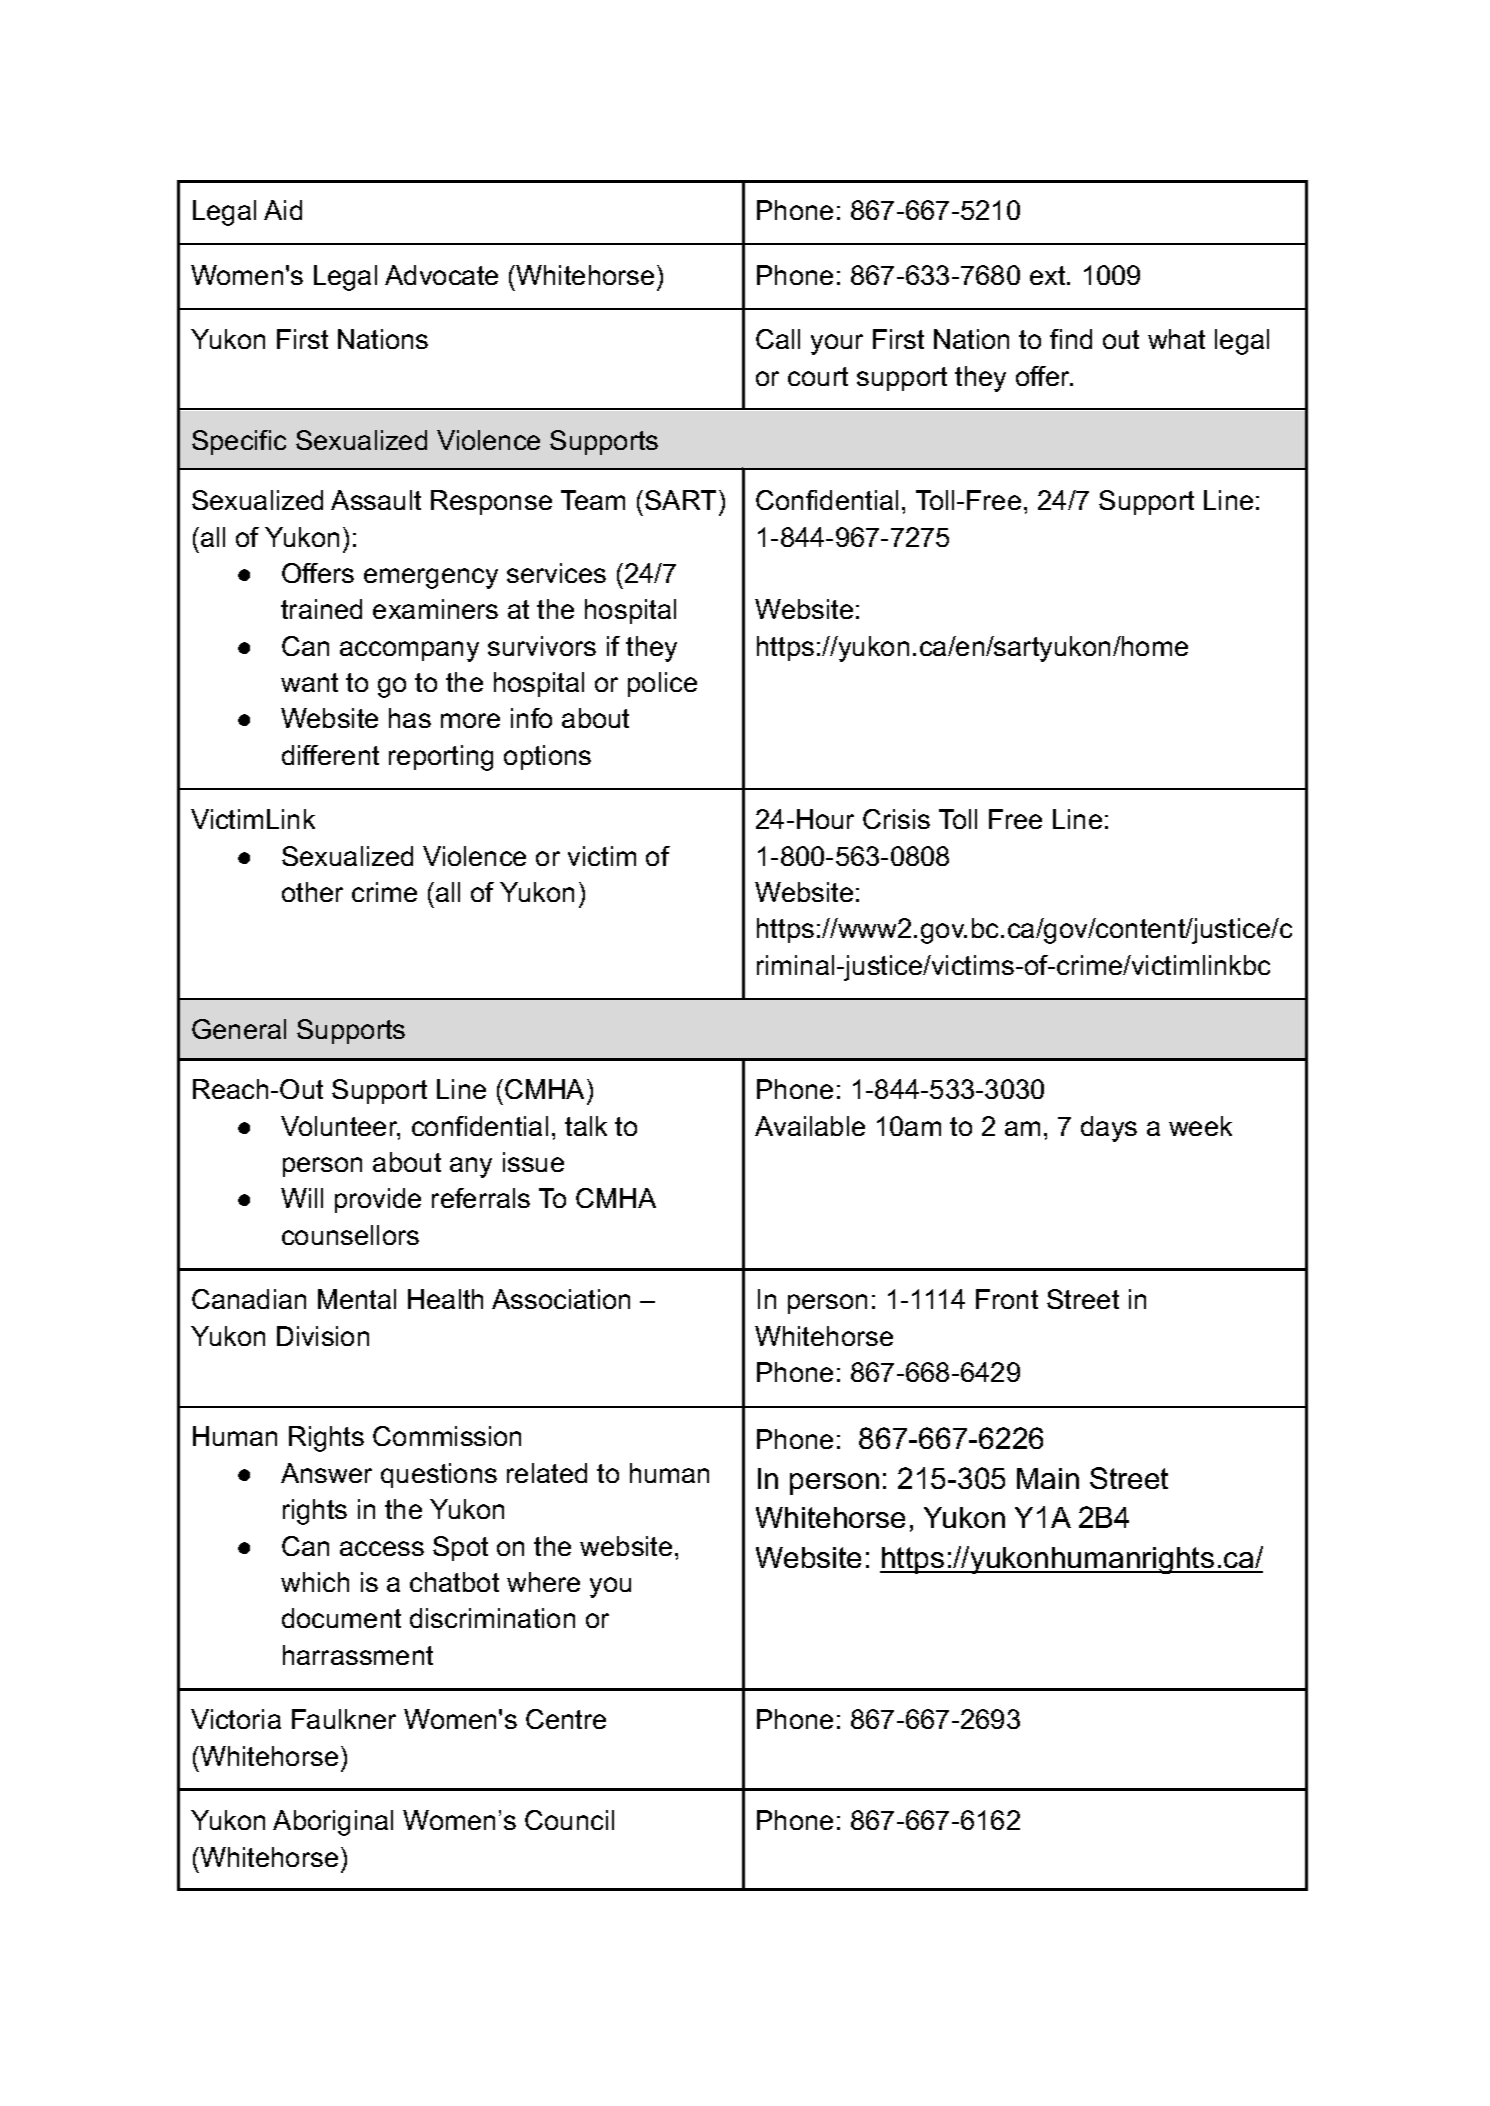  What do you see at coordinates (547, 1473) in the page?
I see `related` at bounding box center [547, 1473].
